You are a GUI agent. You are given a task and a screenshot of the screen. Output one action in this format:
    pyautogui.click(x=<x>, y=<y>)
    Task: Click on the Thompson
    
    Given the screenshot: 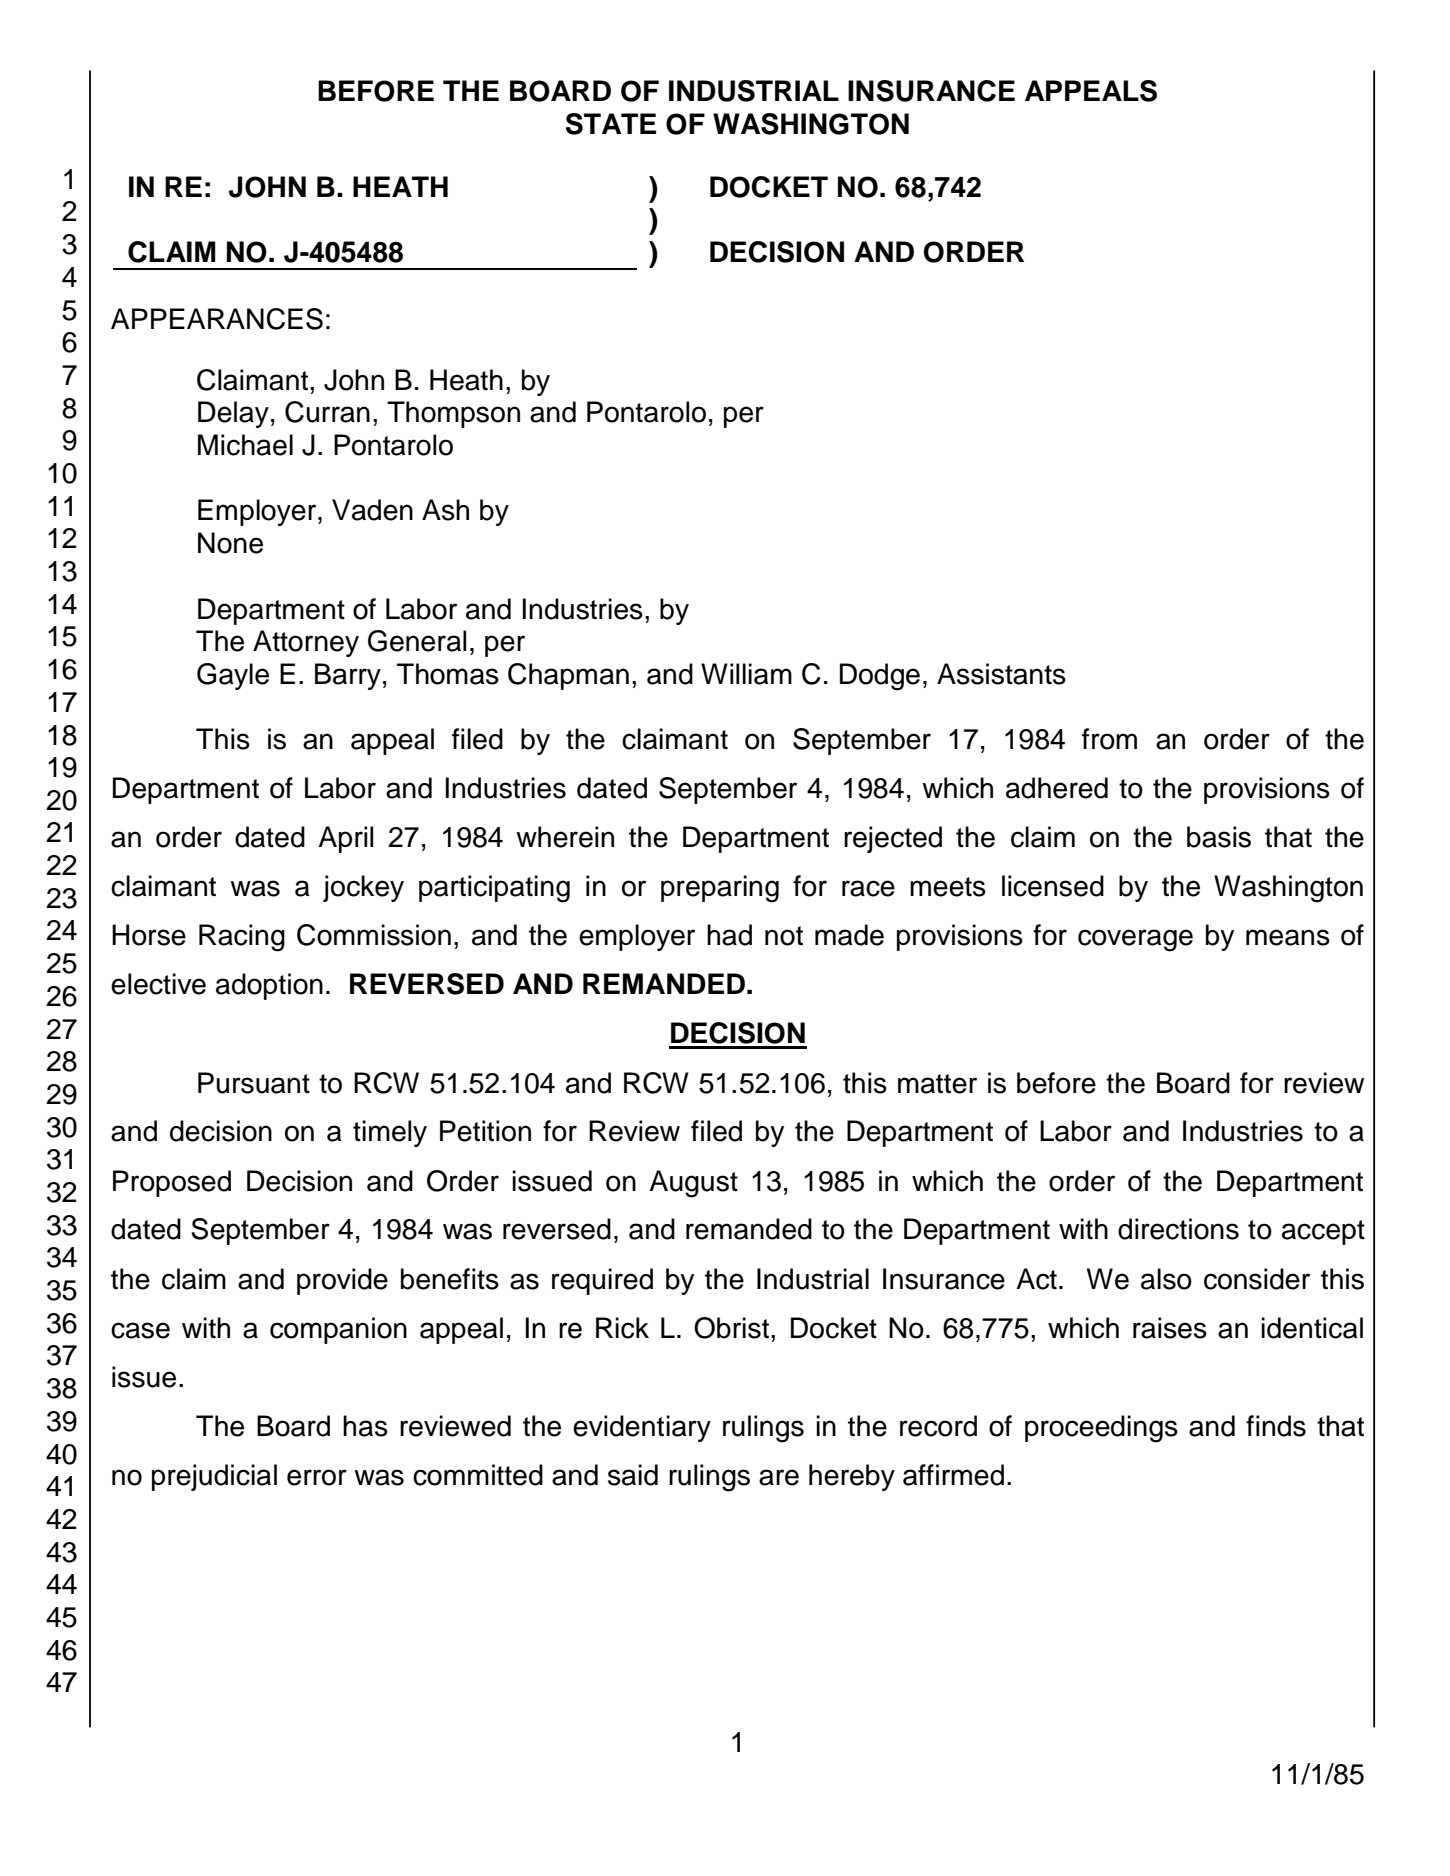 What is the action you would take?
    pyautogui.click(x=453, y=414)
